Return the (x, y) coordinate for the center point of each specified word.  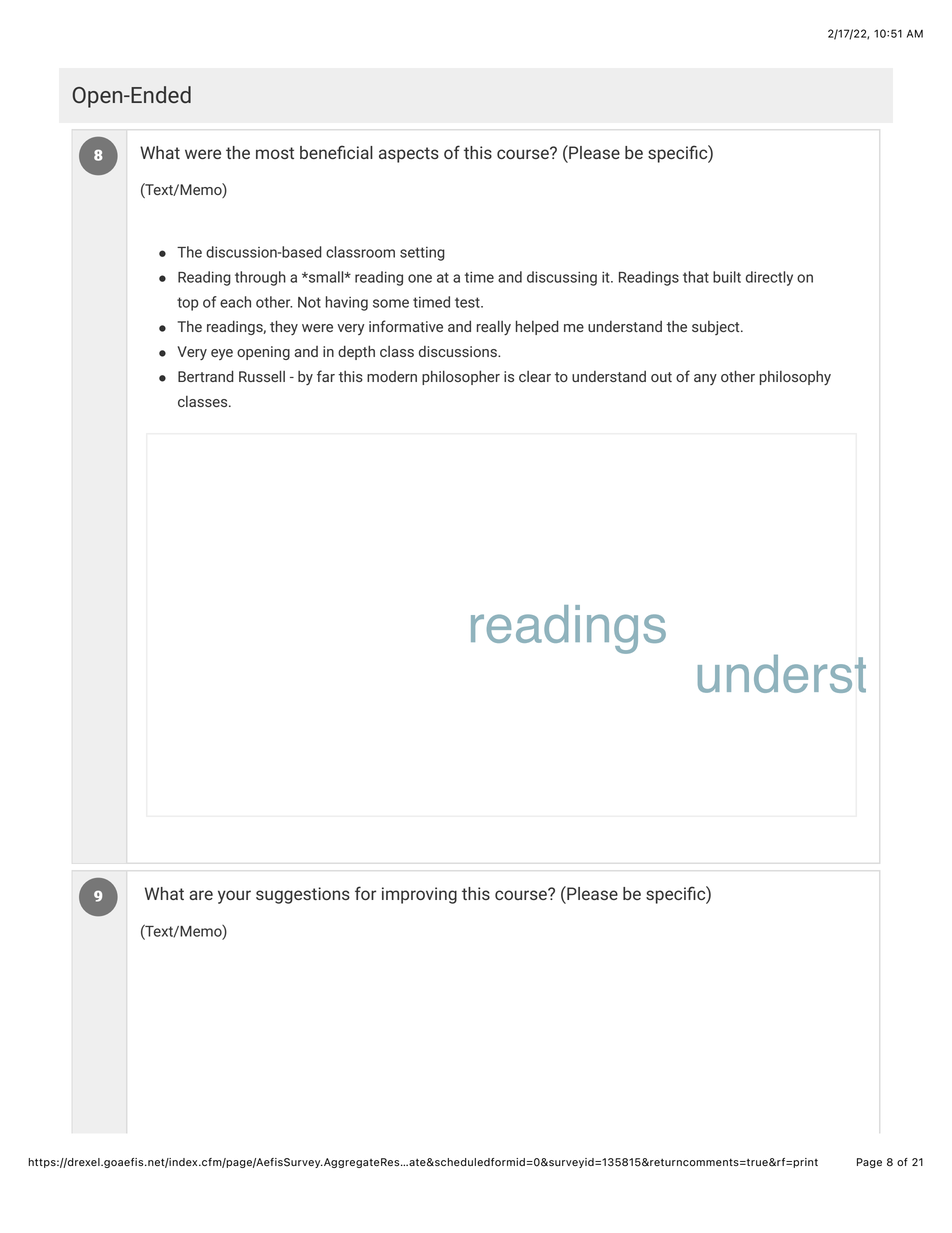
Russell (262, 376)
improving (419, 895)
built (727, 277)
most (275, 153)
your (234, 897)
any (705, 379)
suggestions (303, 895)
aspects (409, 155)
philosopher (461, 377)
